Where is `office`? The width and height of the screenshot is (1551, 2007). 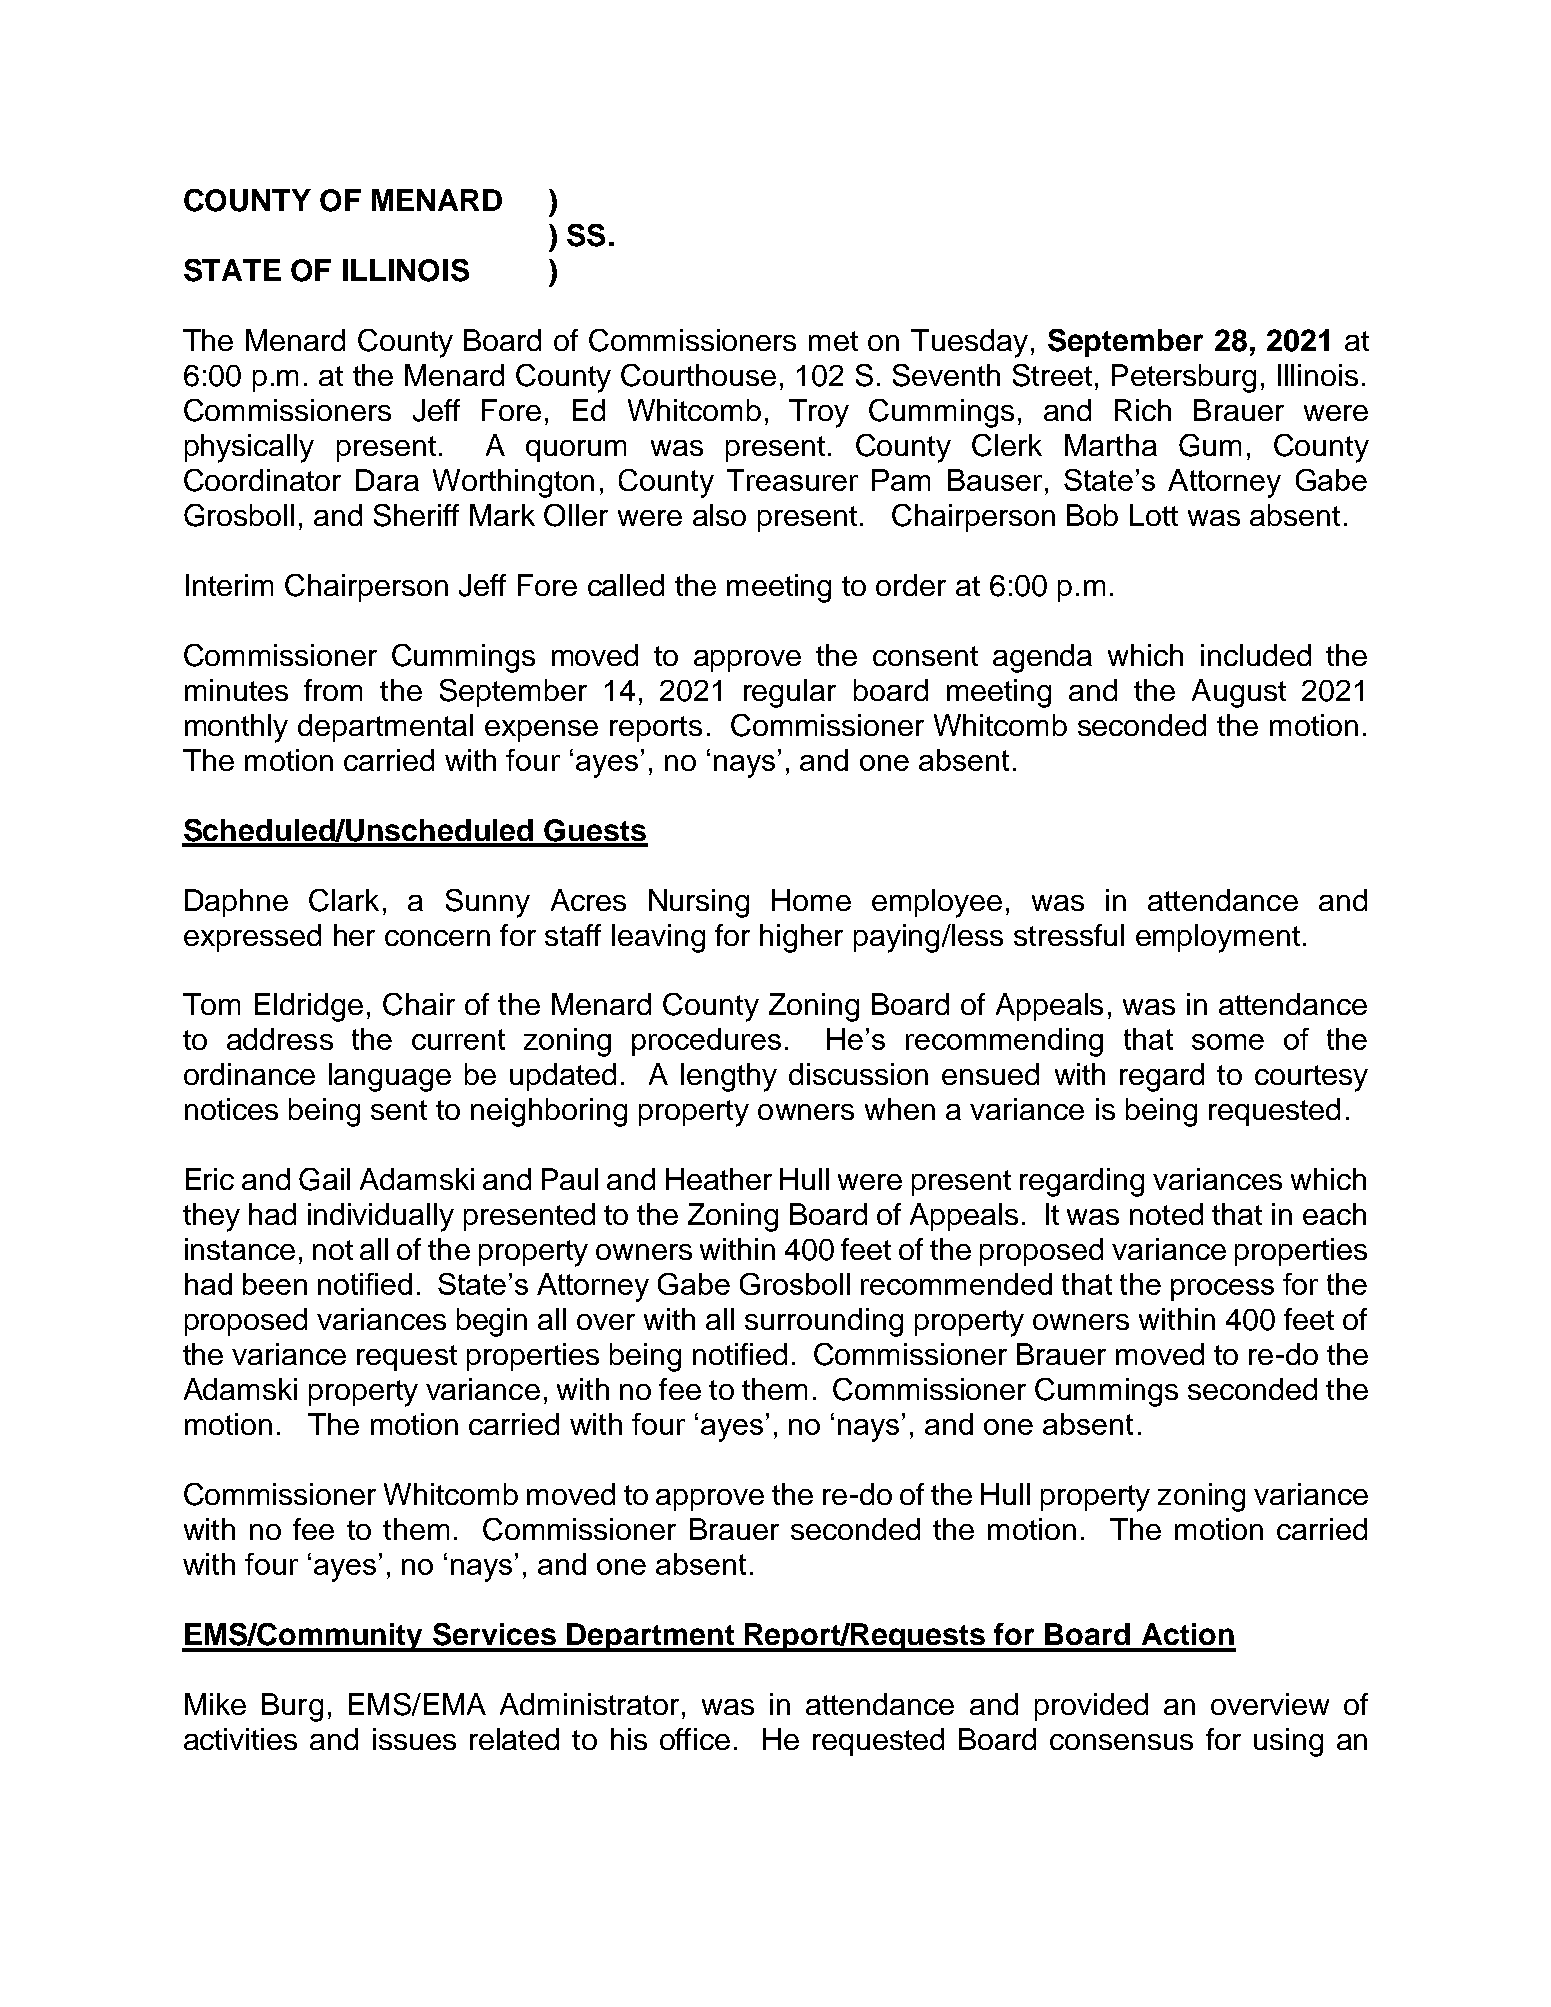 office is located at coordinates (695, 1739).
